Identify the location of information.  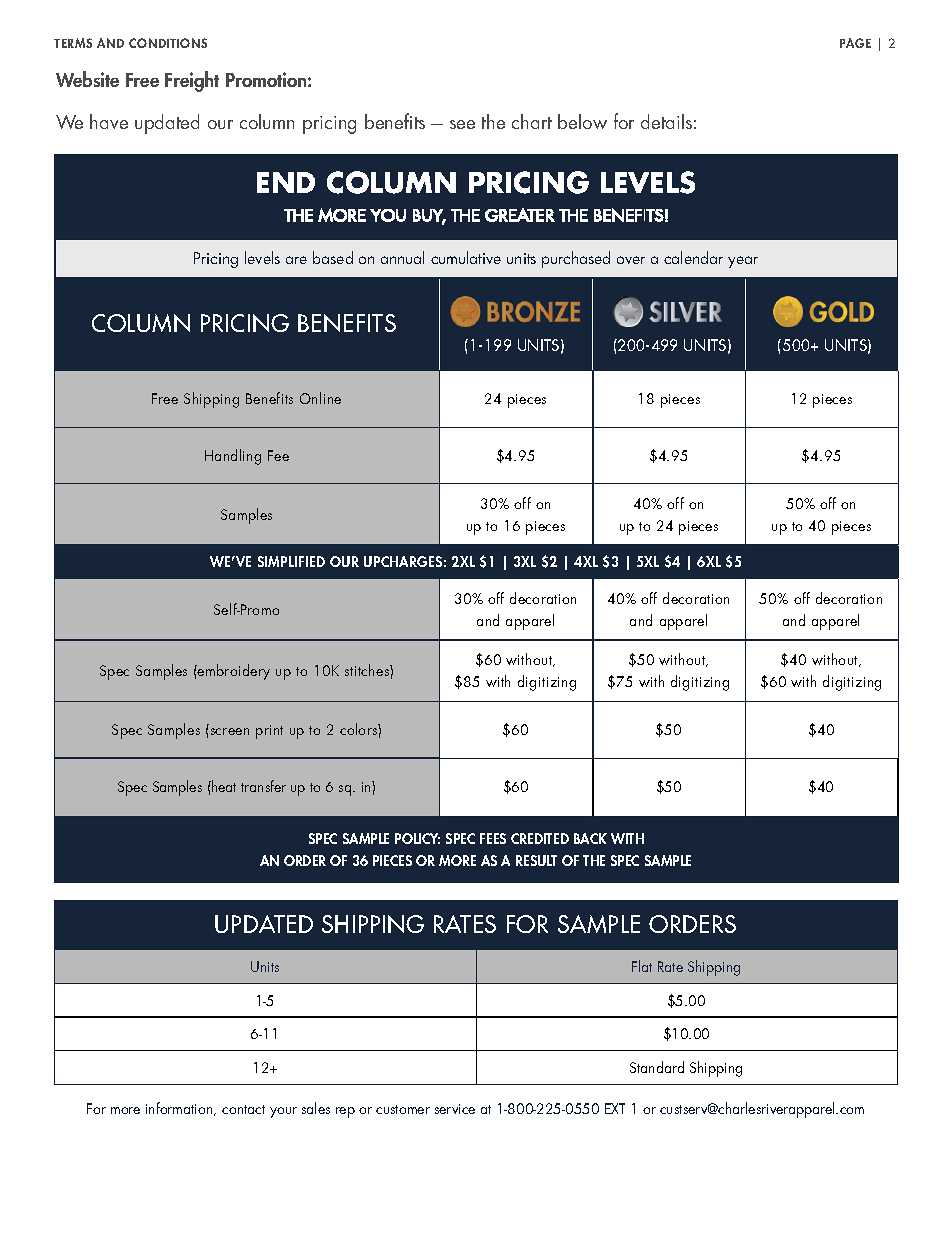
(180, 1109).
